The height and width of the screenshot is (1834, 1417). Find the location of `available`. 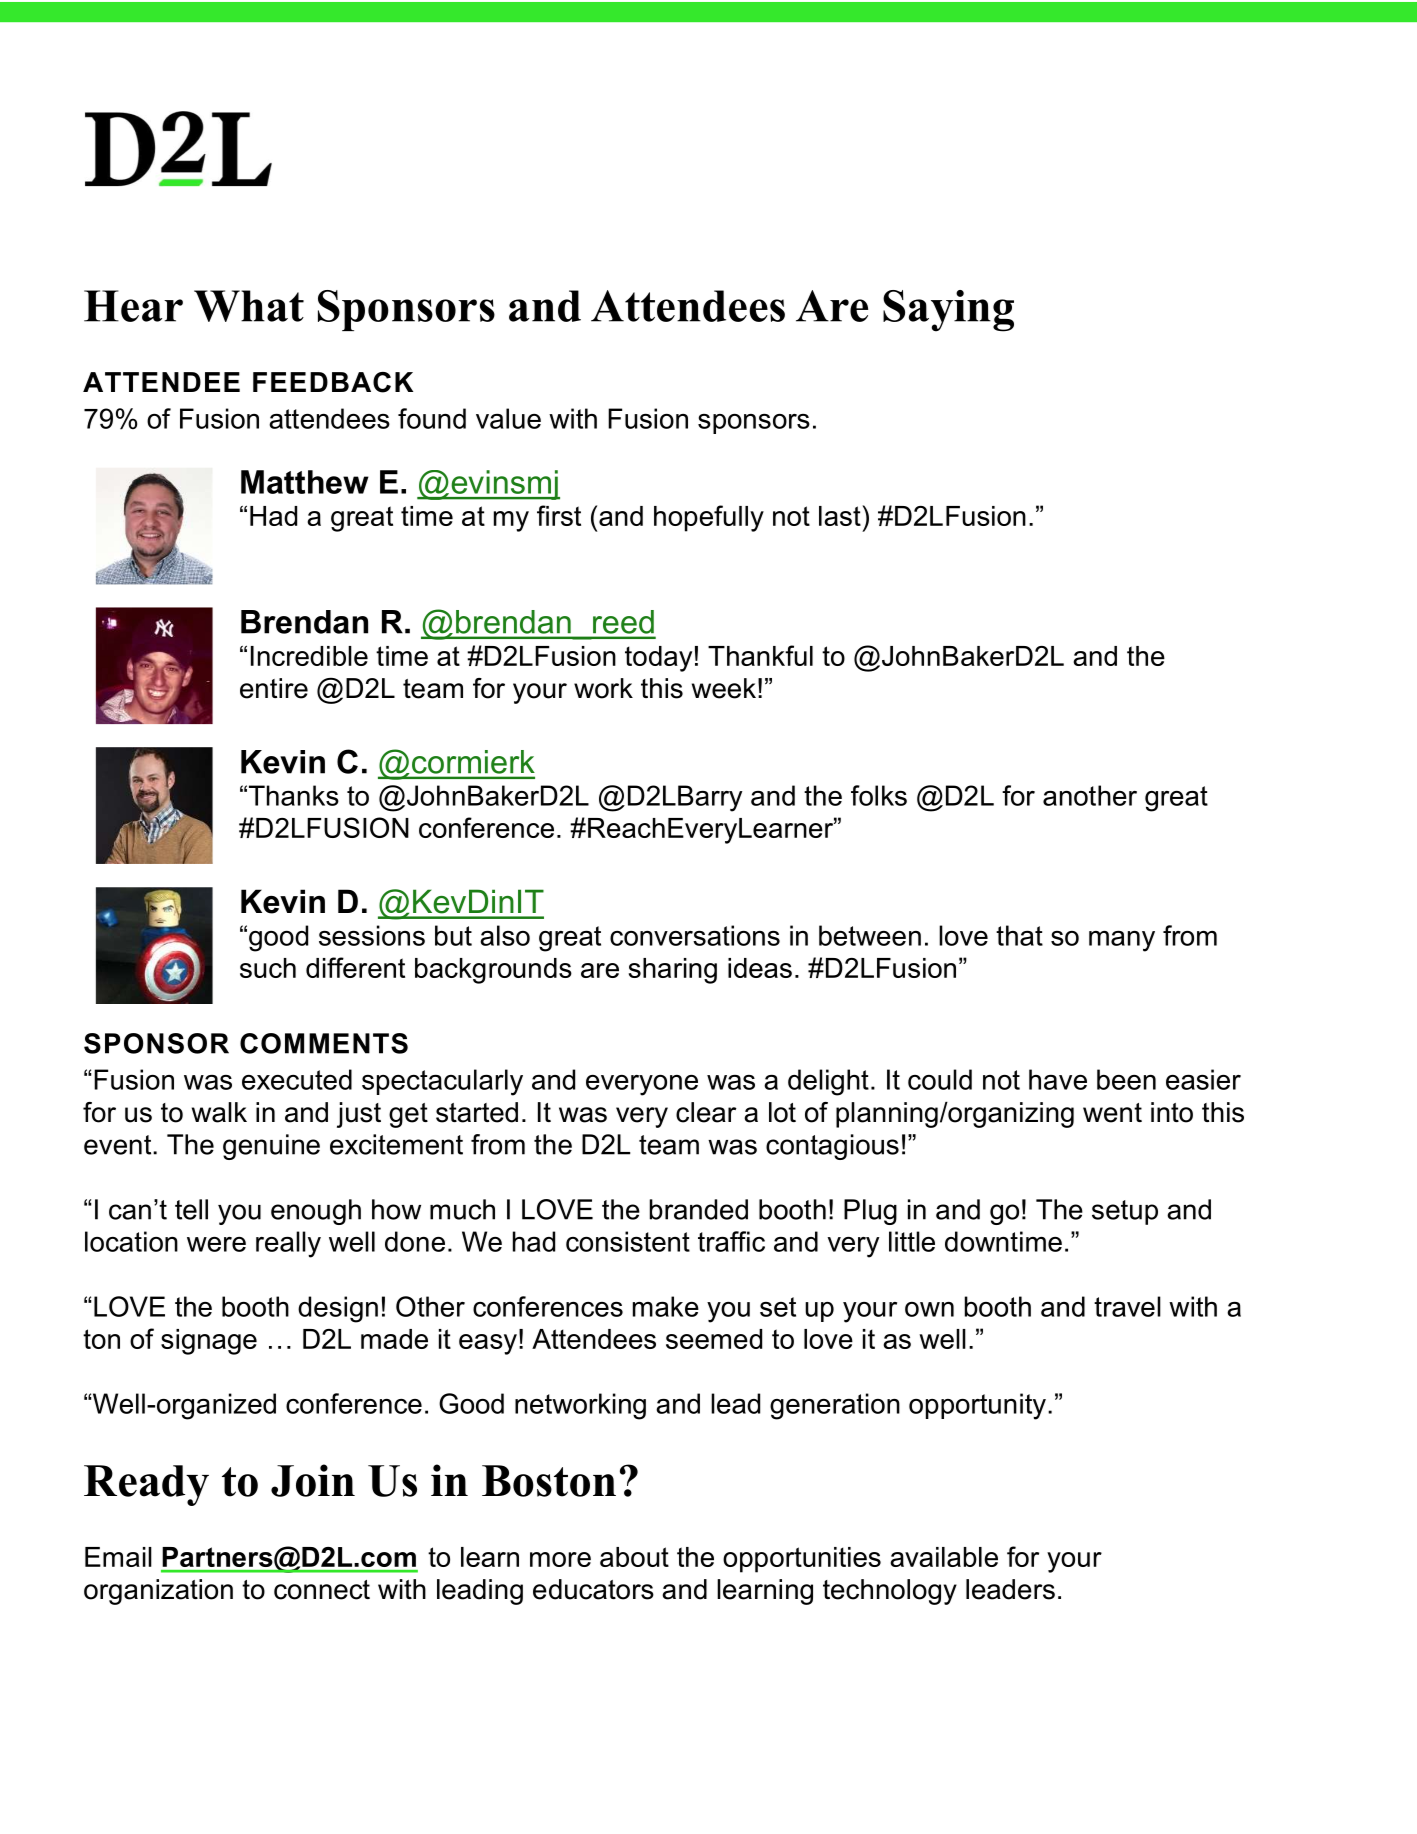

available is located at coordinates (944, 1557).
